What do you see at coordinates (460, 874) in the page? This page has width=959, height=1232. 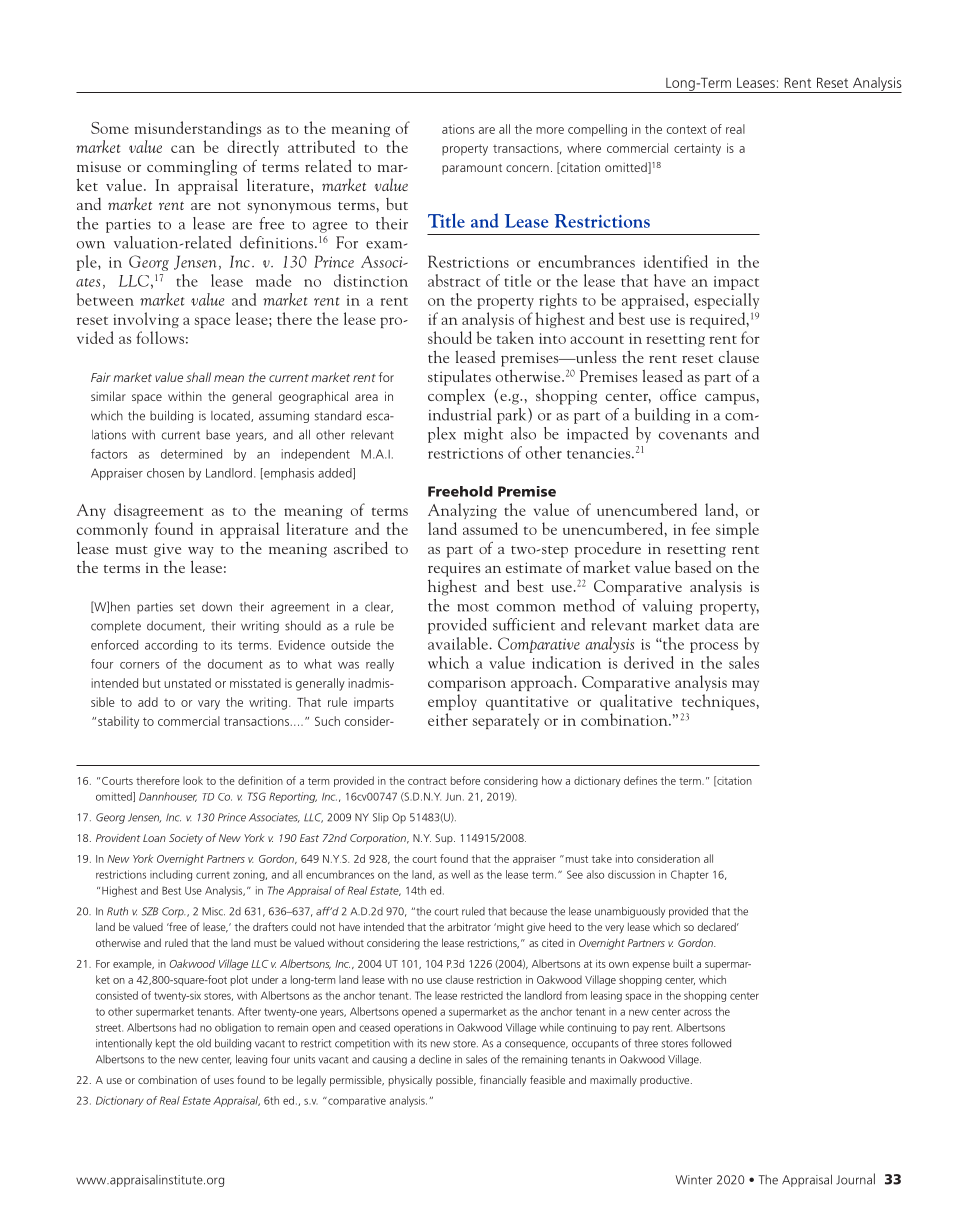 I see `well` at bounding box center [460, 874].
